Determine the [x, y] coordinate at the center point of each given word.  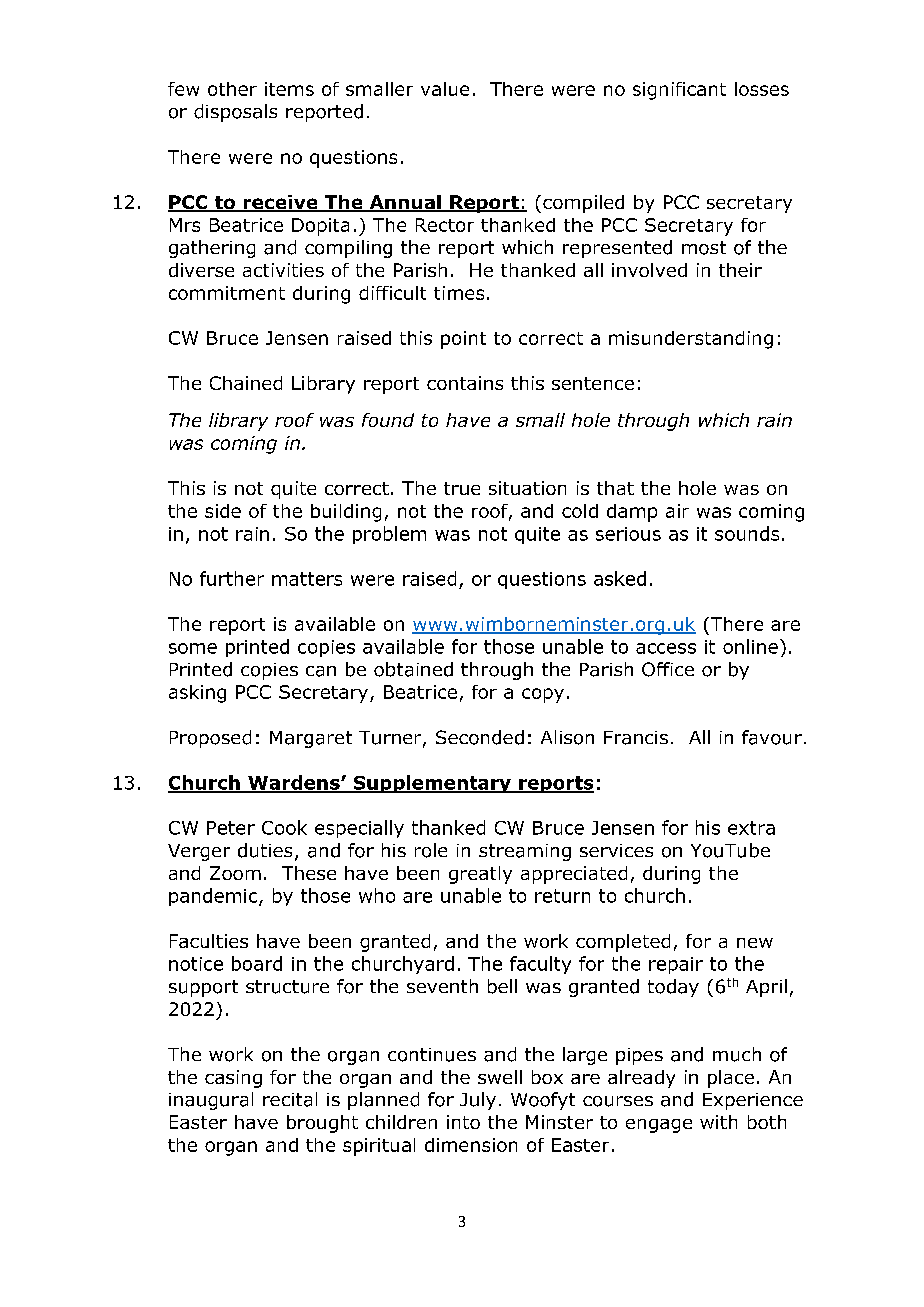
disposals [235, 113]
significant [679, 91]
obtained [413, 669]
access [666, 648]
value [445, 89]
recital [290, 1099]
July [478, 1101]
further [232, 578]
